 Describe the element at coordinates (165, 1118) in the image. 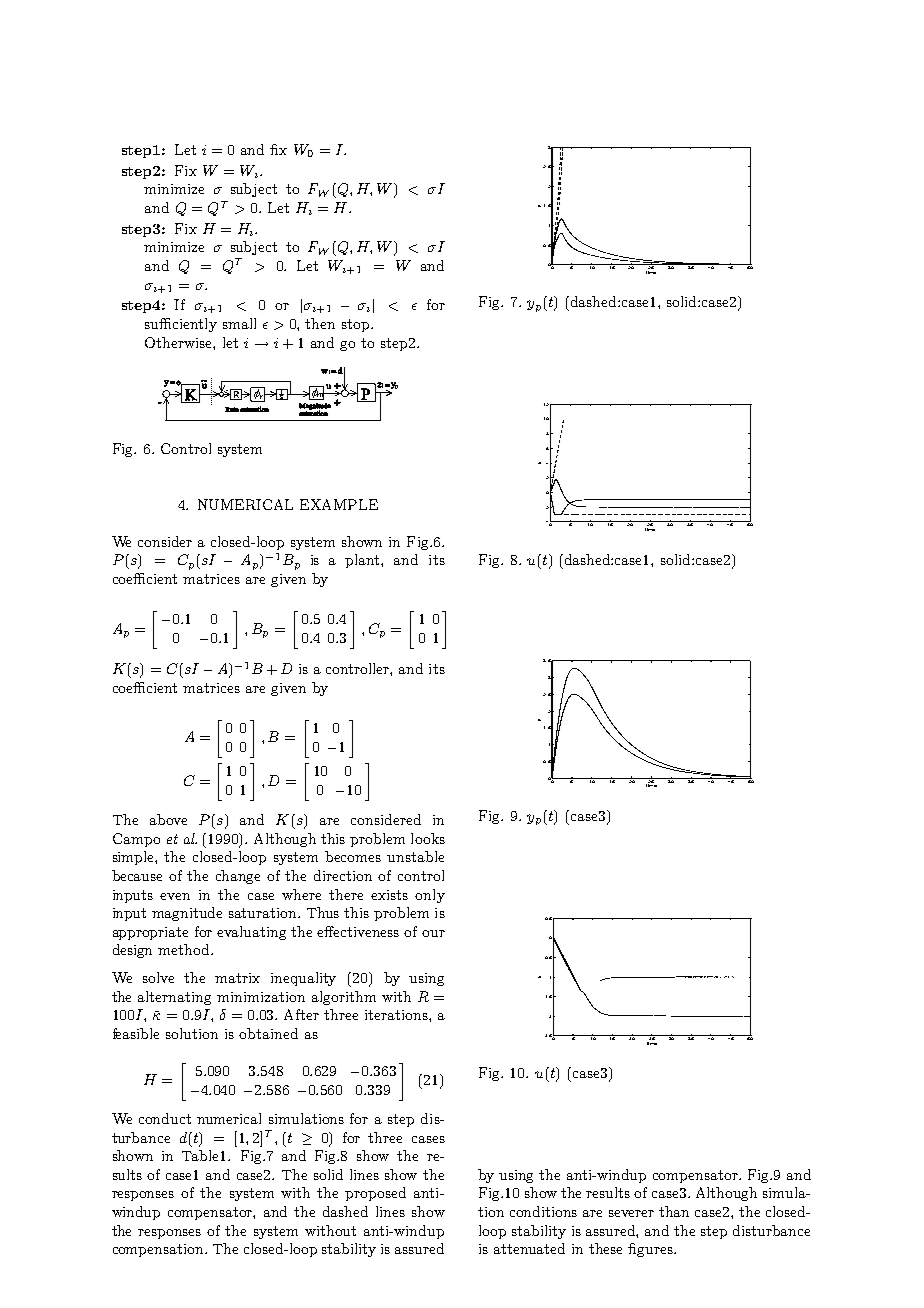

I see `conduct` at that location.
